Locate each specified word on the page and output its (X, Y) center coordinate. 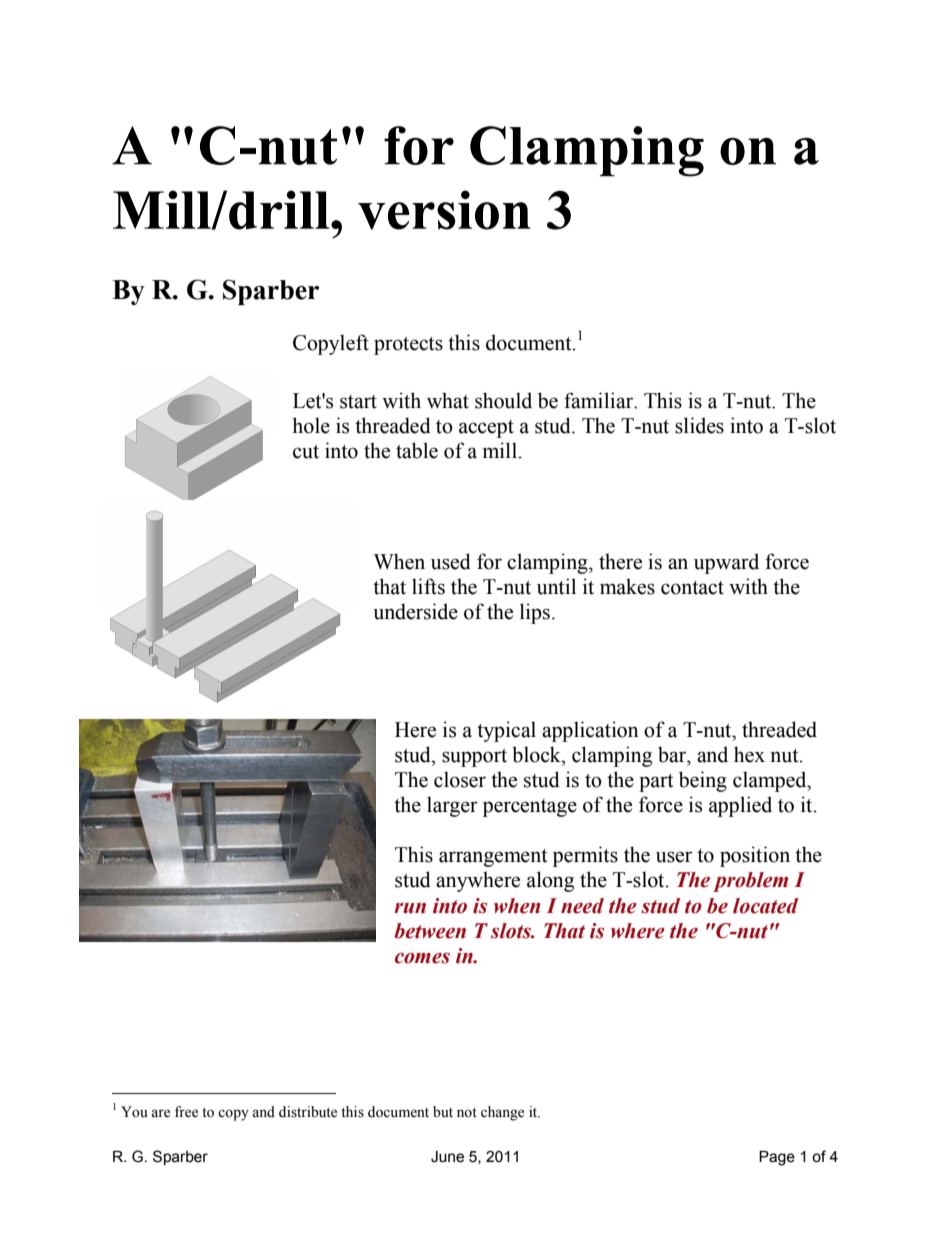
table (417, 450)
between (430, 931)
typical (506, 731)
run (410, 908)
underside (415, 611)
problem (750, 882)
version (444, 210)
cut (306, 452)
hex (749, 754)
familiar (600, 400)
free (186, 1112)
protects (408, 346)
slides (699, 425)
